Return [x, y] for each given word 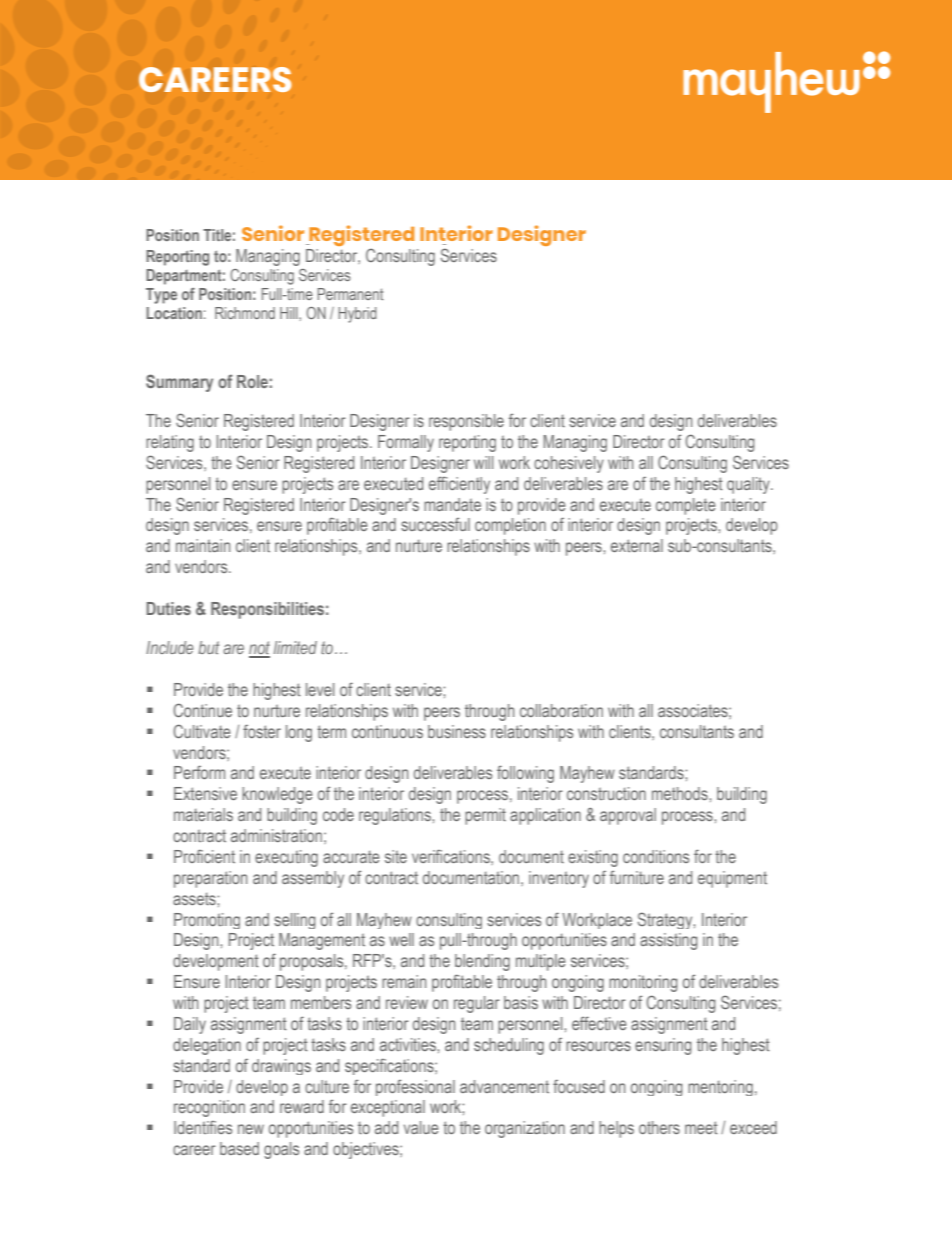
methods [681, 793]
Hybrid [357, 315]
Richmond [245, 313]
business [457, 731]
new [251, 1129]
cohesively [569, 464]
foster [262, 731]
